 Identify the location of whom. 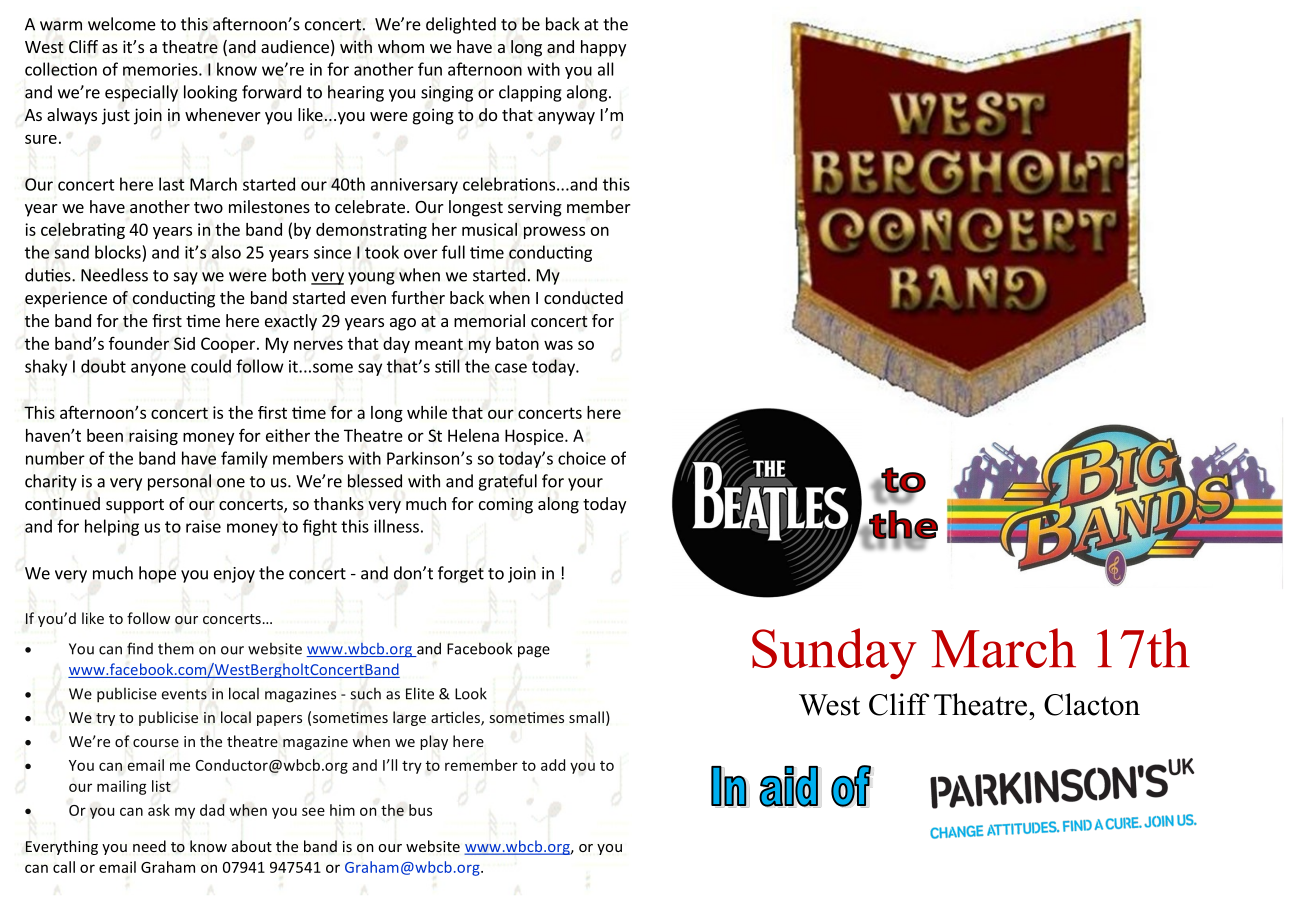
(401, 46).
